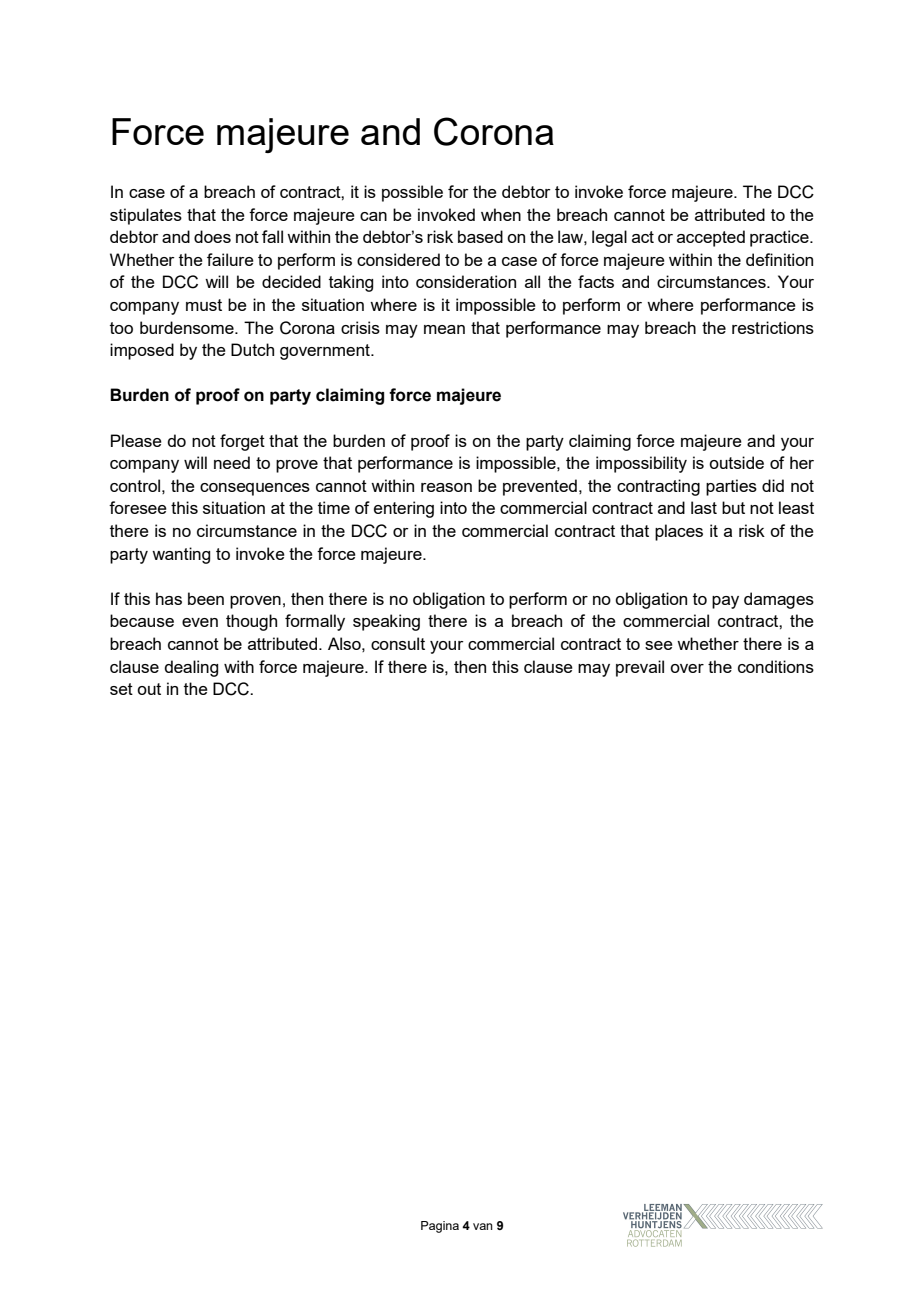 The width and height of the screenshot is (924, 1308). What do you see at coordinates (212, 236) in the screenshot?
I see `does` at bounding box center [212, 236].
